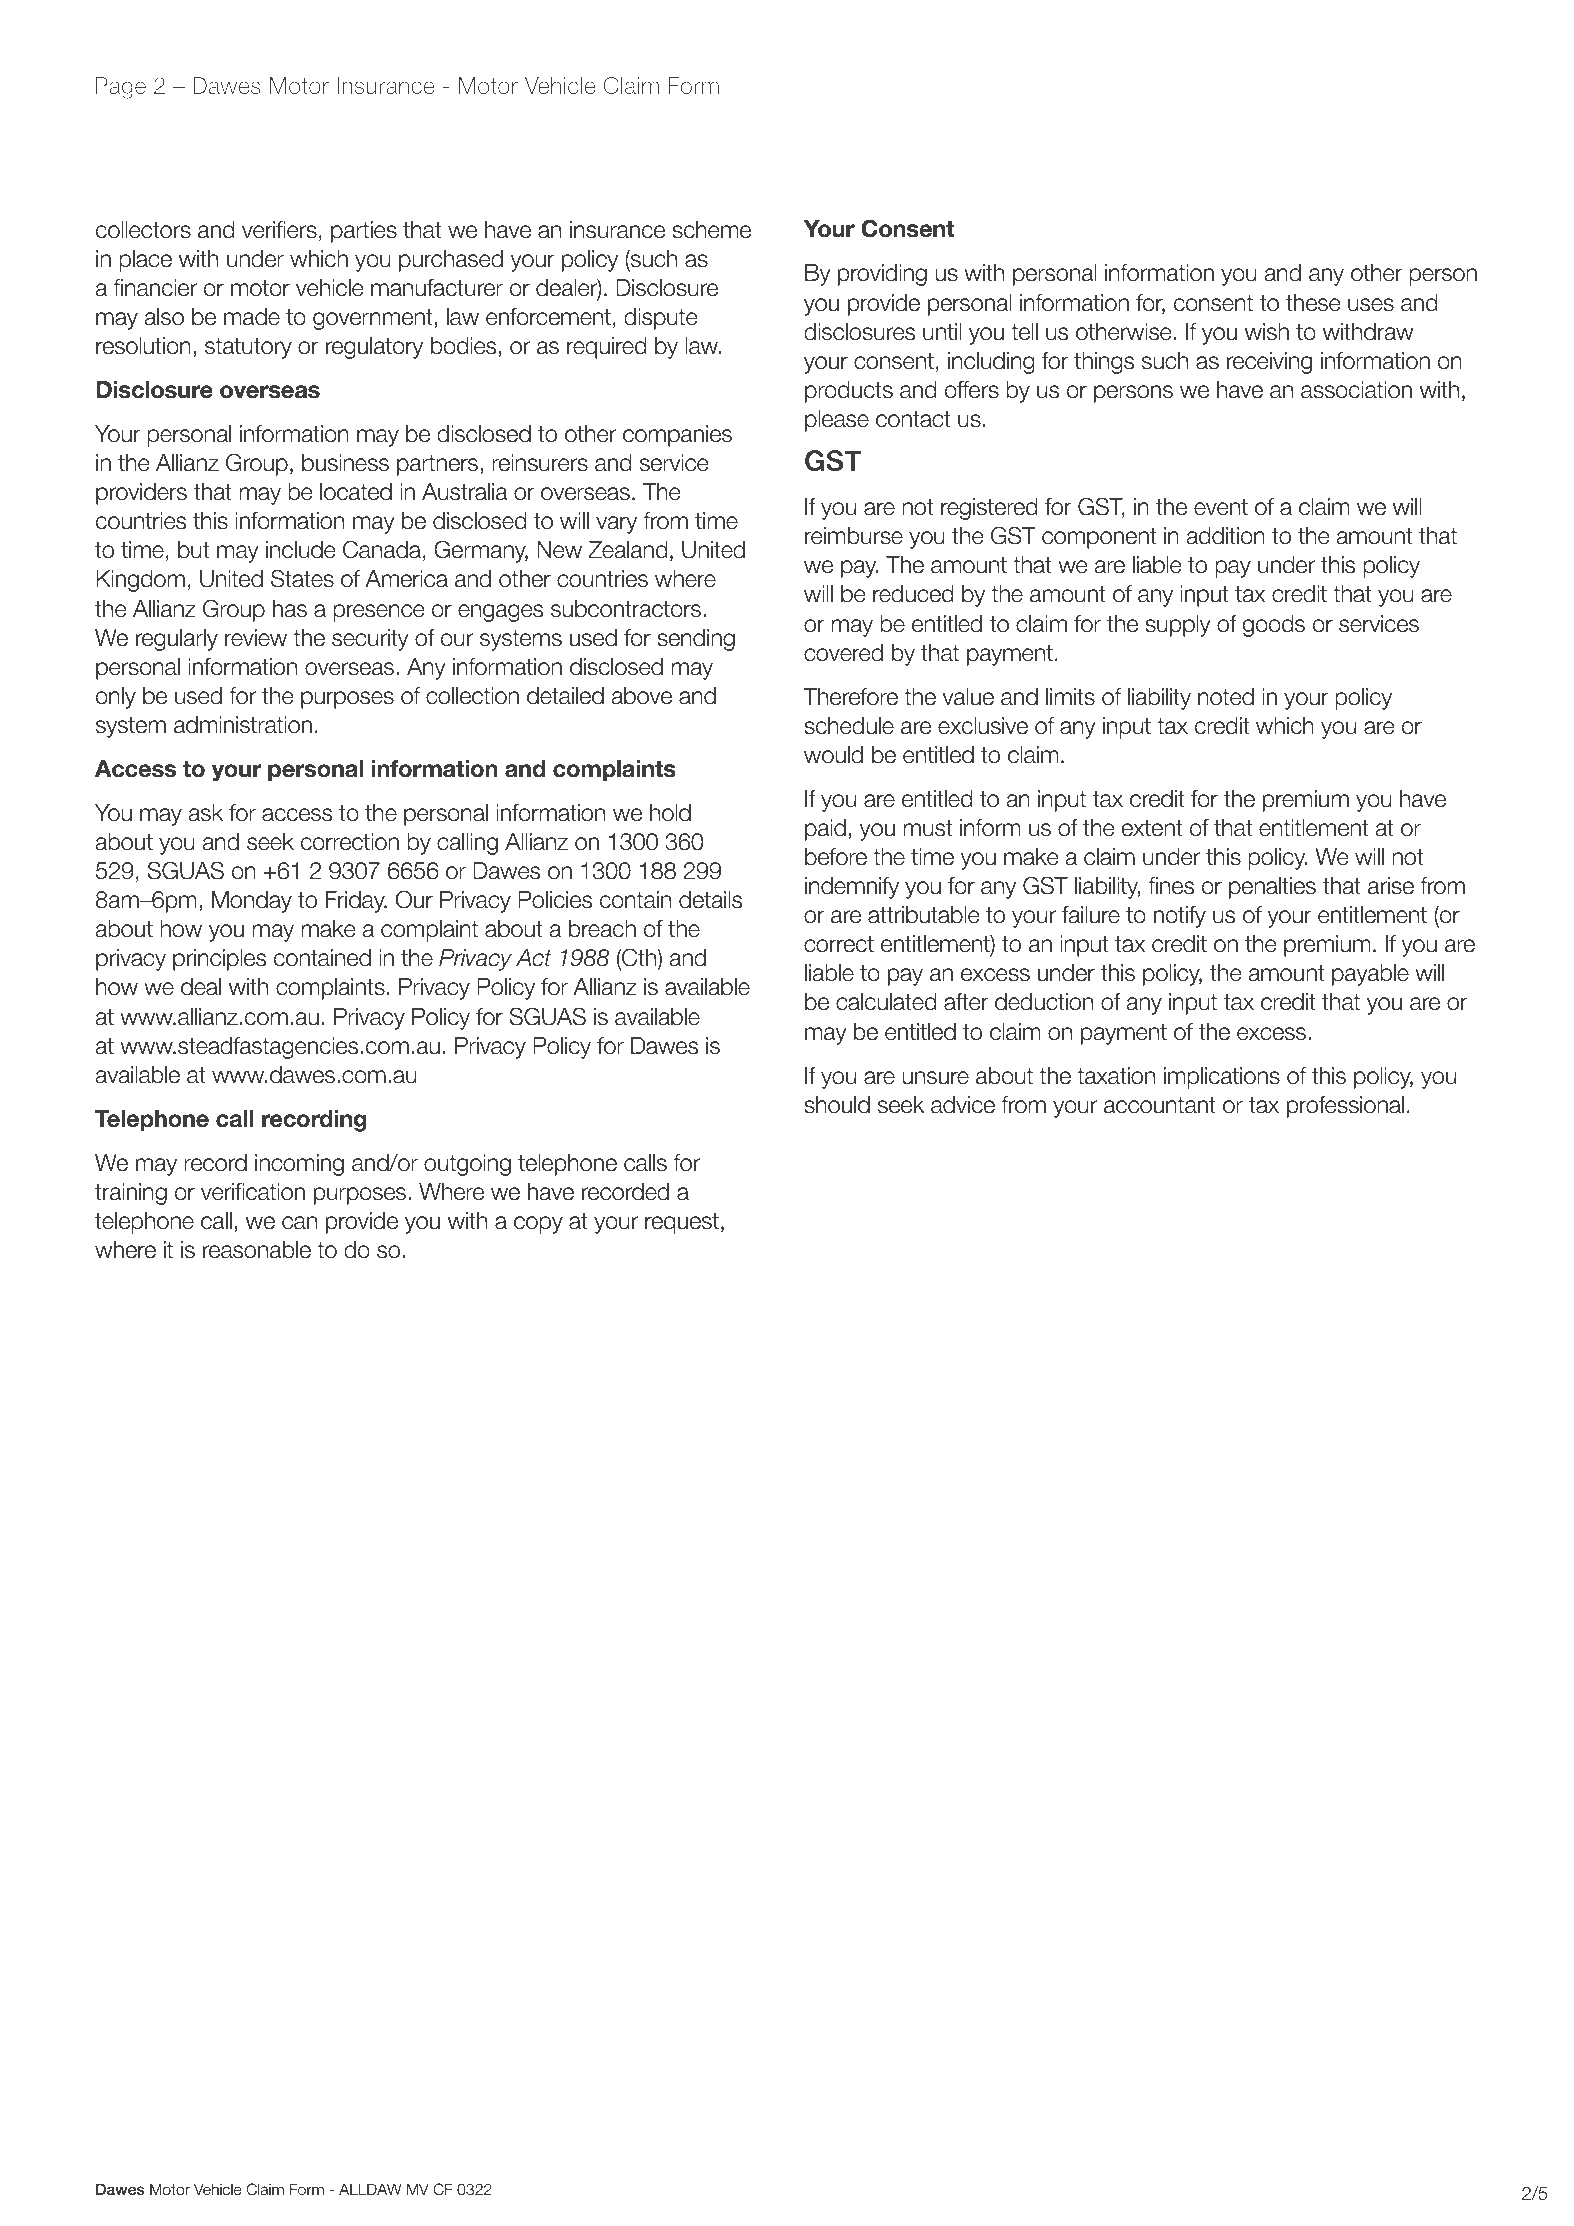 The height and width of the document is (2226, 1574). What do you see at coordinates (1160, 1105) in the document?
I see `accountant` at bounding box center [1160, 1105].
